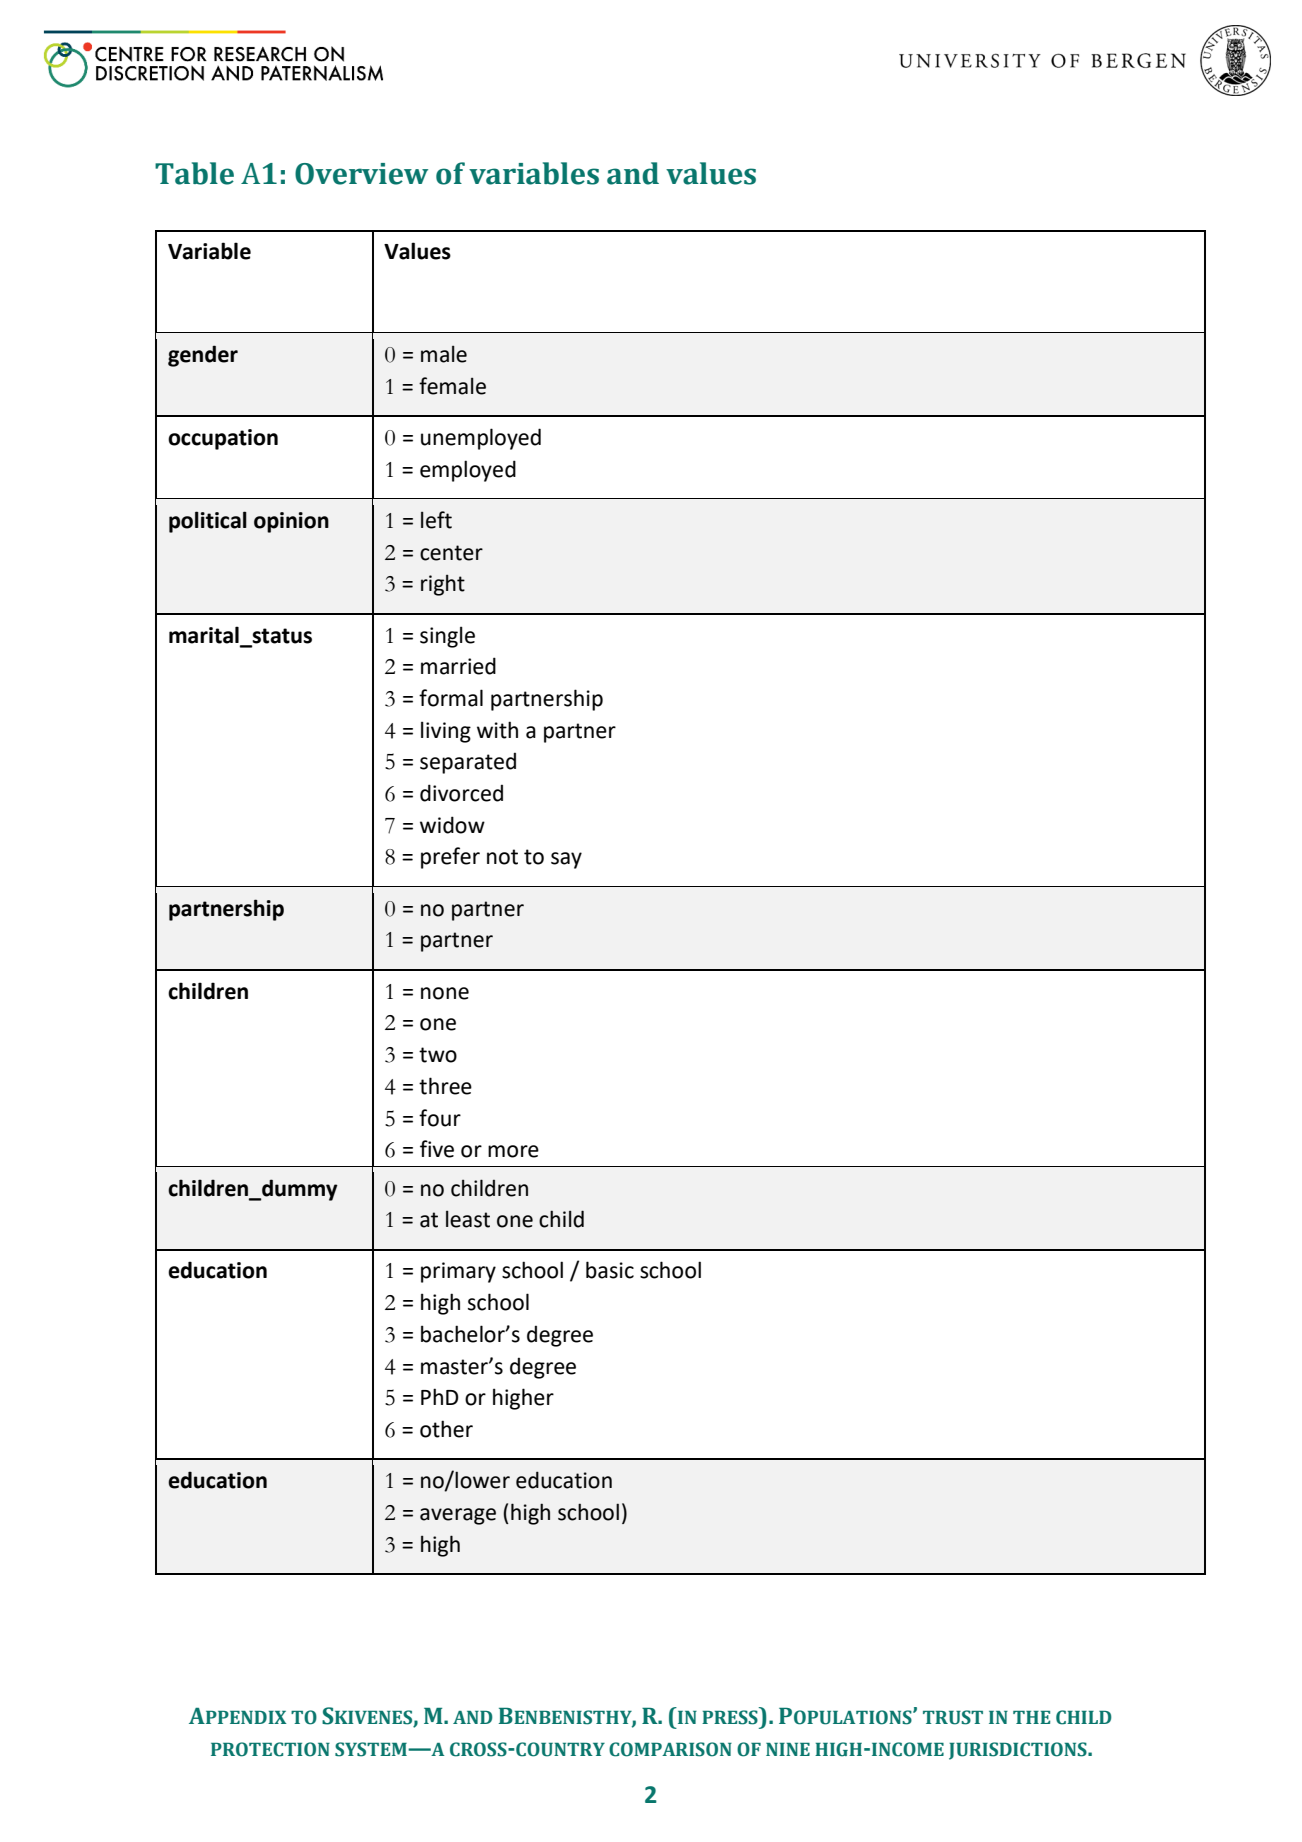  I want to click on left, so click(436, 520).
